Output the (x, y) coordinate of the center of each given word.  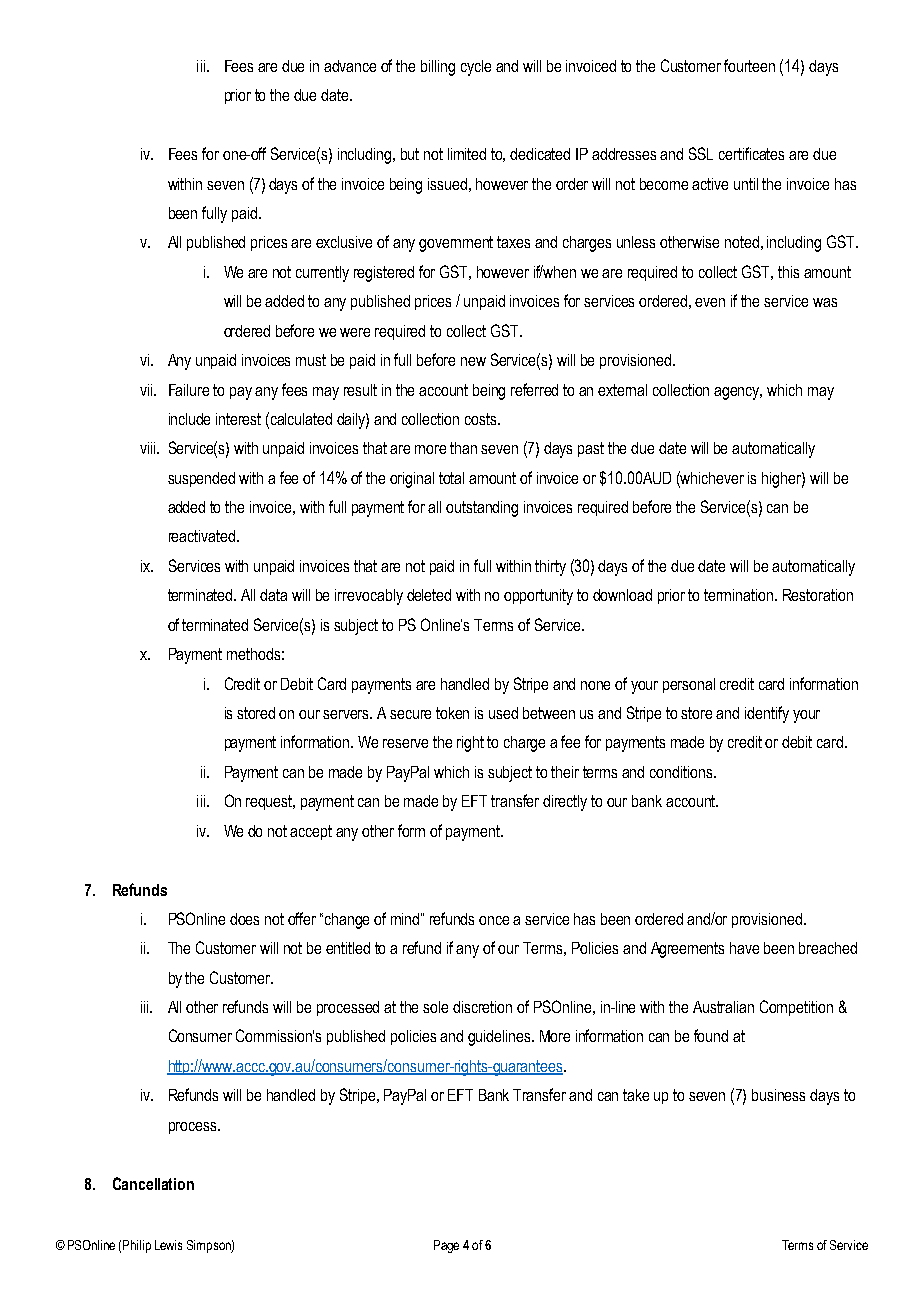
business (778, 1095)
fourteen (749, 65)
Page (446, 1246)
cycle (476, 68)
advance (350, 66)
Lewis (168, 1245)
